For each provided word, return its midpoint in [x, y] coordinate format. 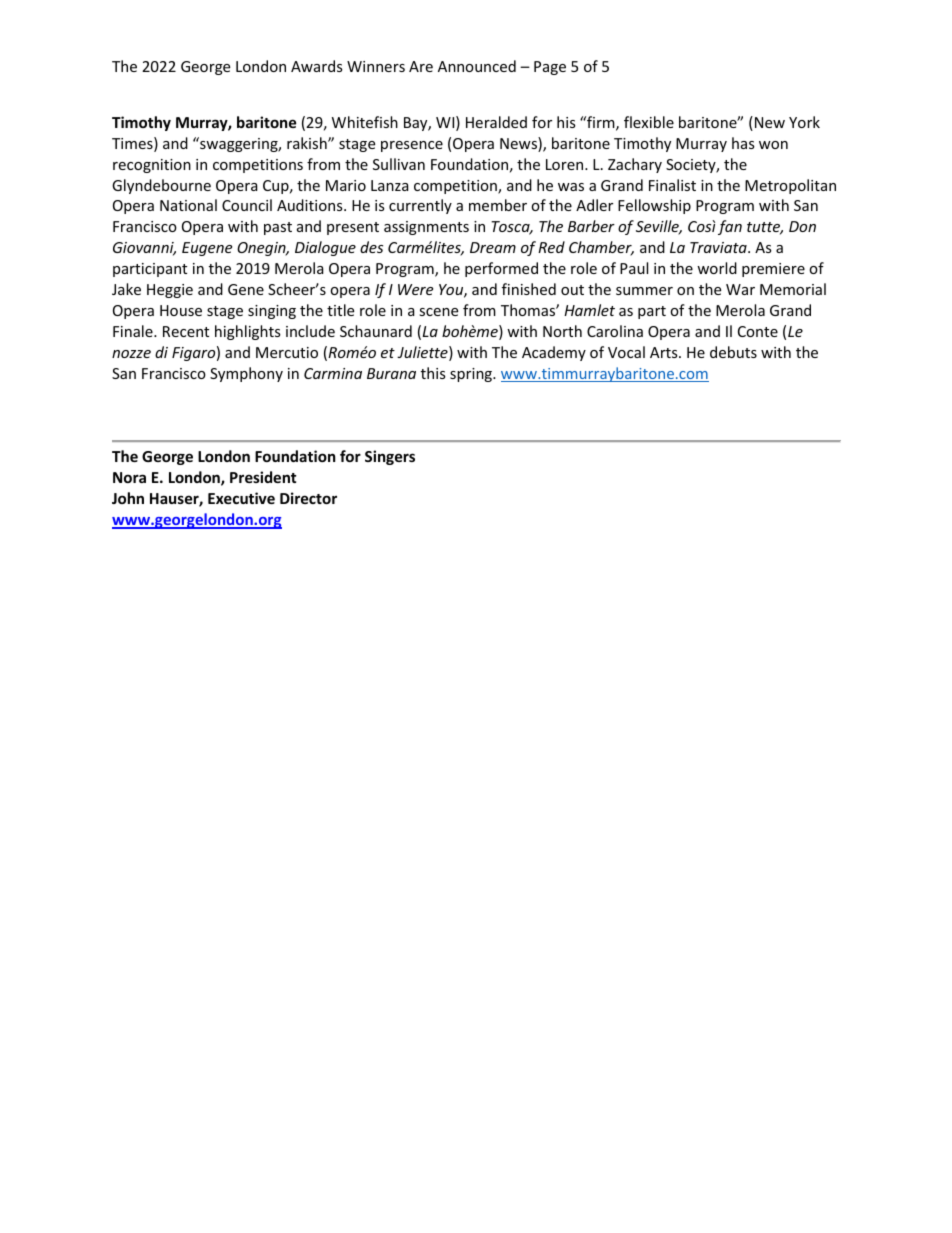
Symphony [246, 374]
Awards [317, 66]
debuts [733, 352]
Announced [477, 66]
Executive [241, 498]
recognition [152, 166]
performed [501, 269]
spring [472, 375]
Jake [126, 289]
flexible [649, 122]
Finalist [672, 185]
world [717, 268]
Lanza [390, 185]
